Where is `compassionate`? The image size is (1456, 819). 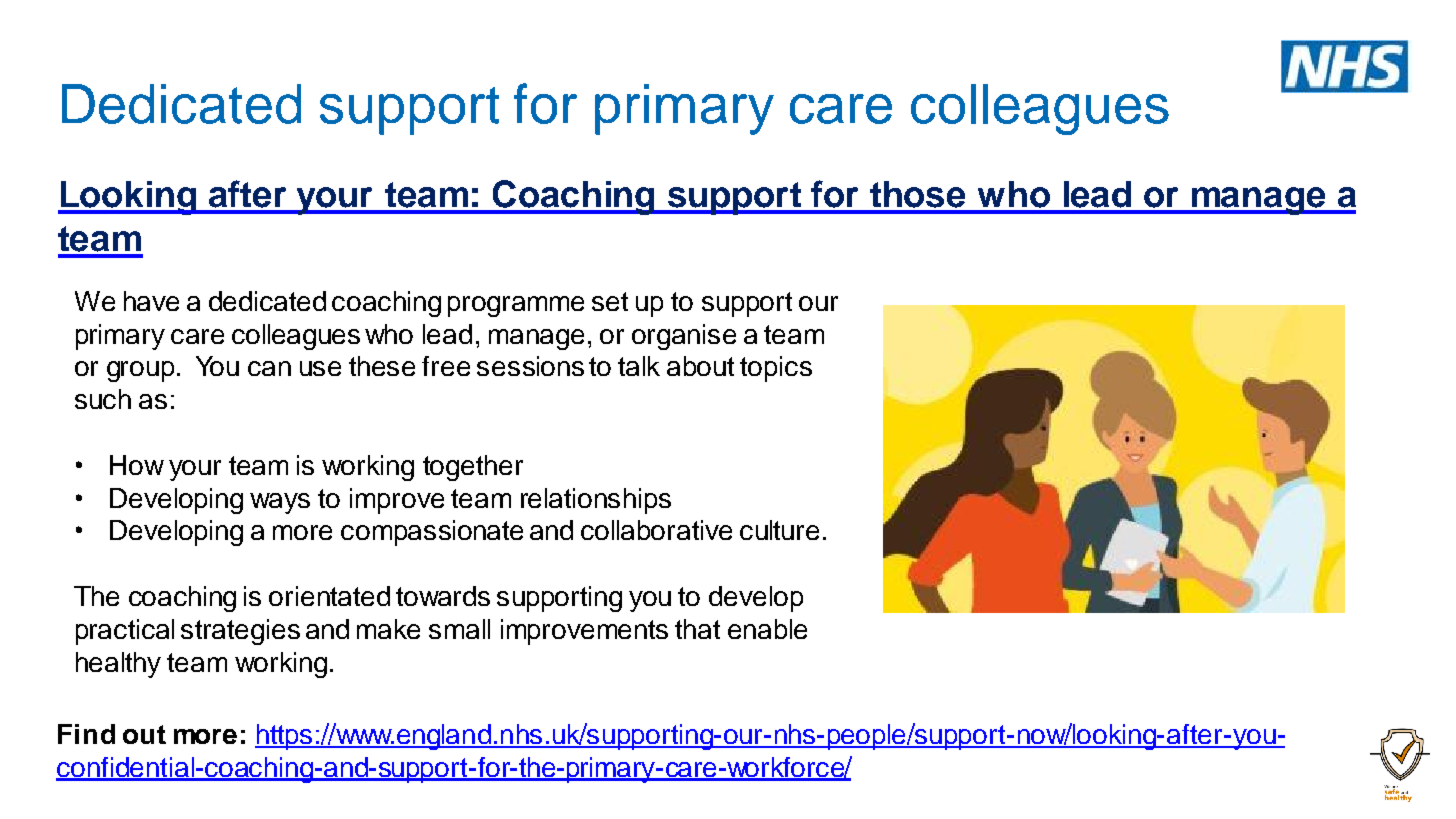
compassionate is located at coordinates (432, 533).
